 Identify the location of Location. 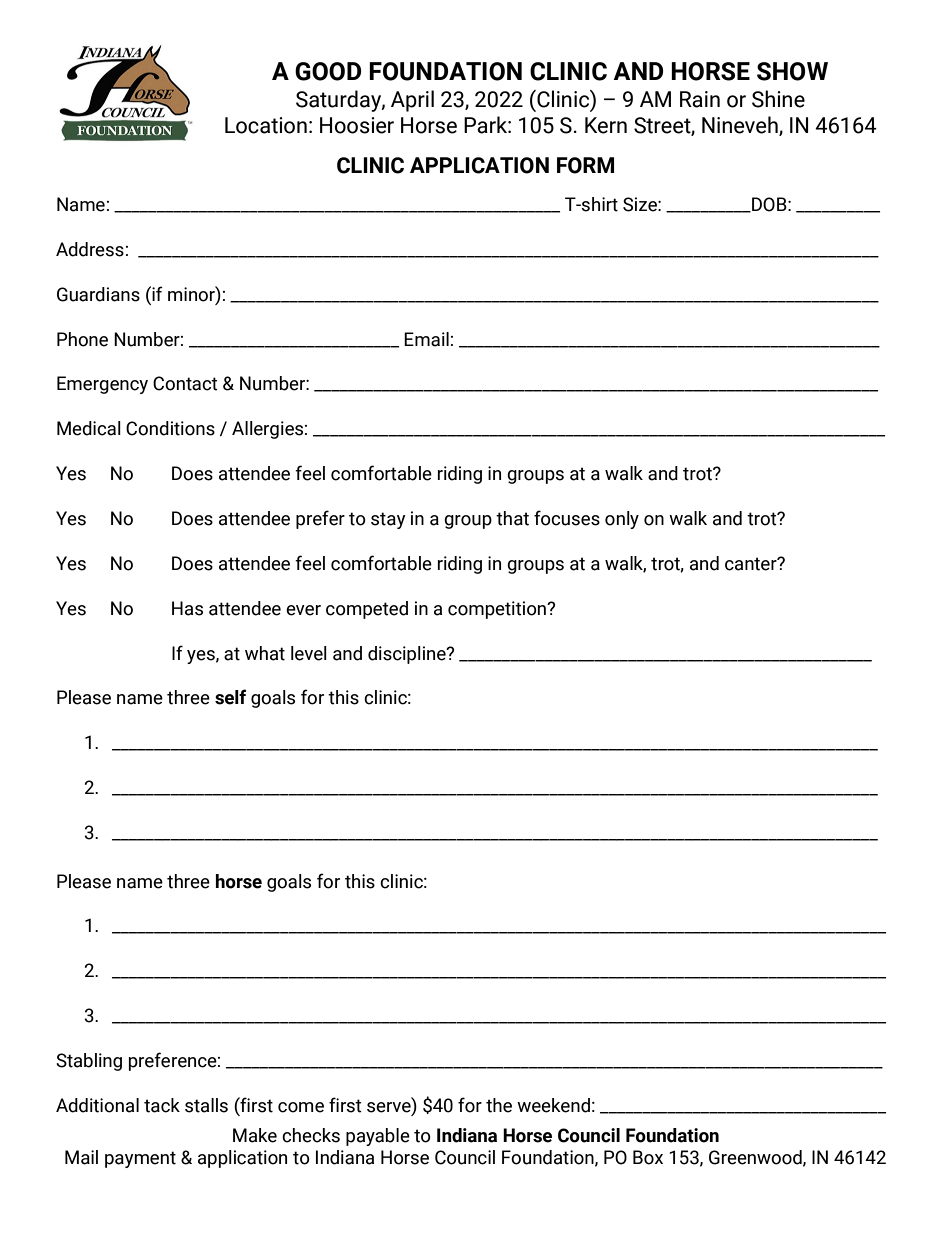
(266, 125).
